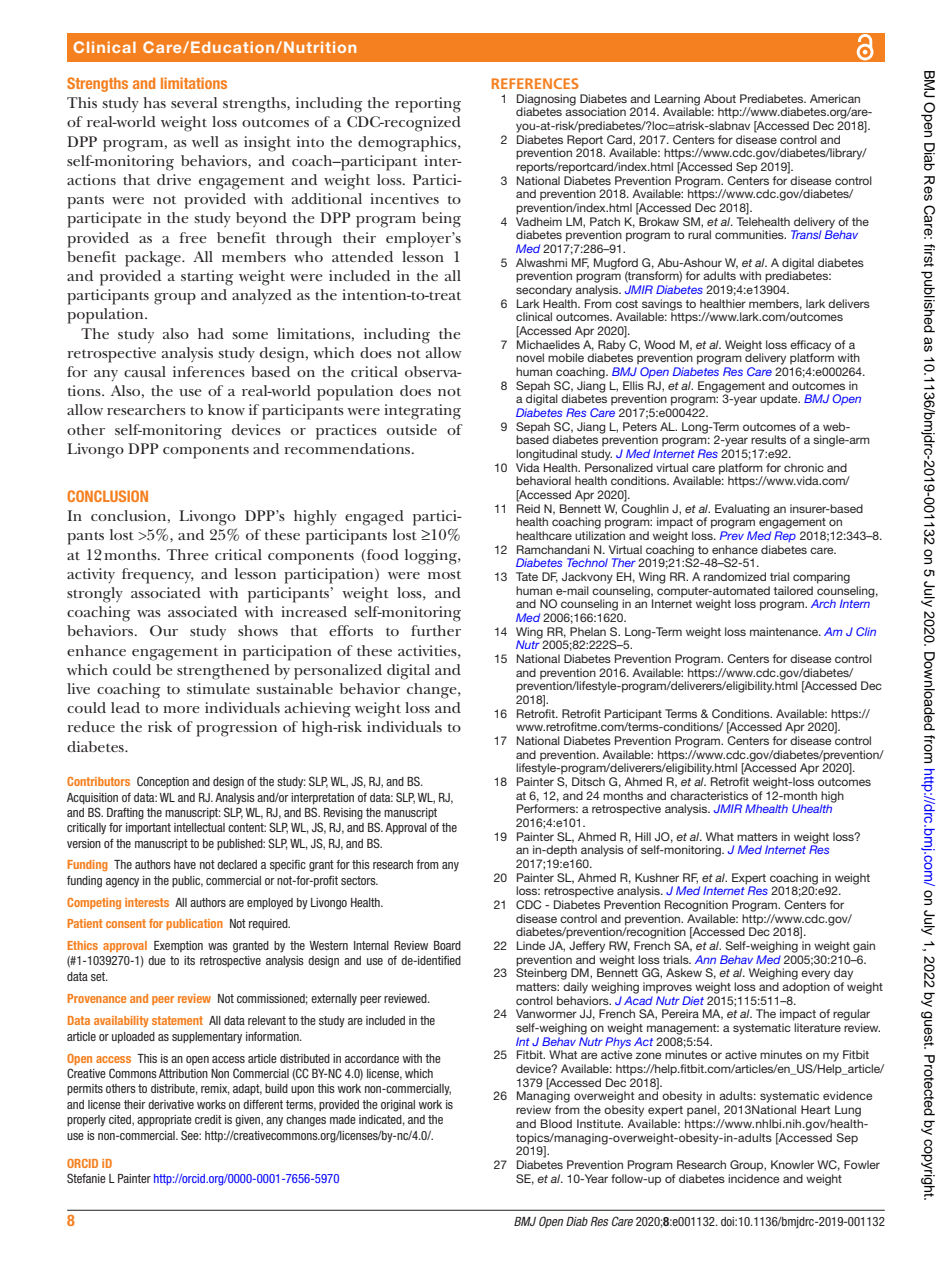 Image resolution: width=952 pixels, height=1270 pixels. What do you see at coordinates (447, 945) in the screenshot?
I see `Board` at bounding box center [447, 945].
